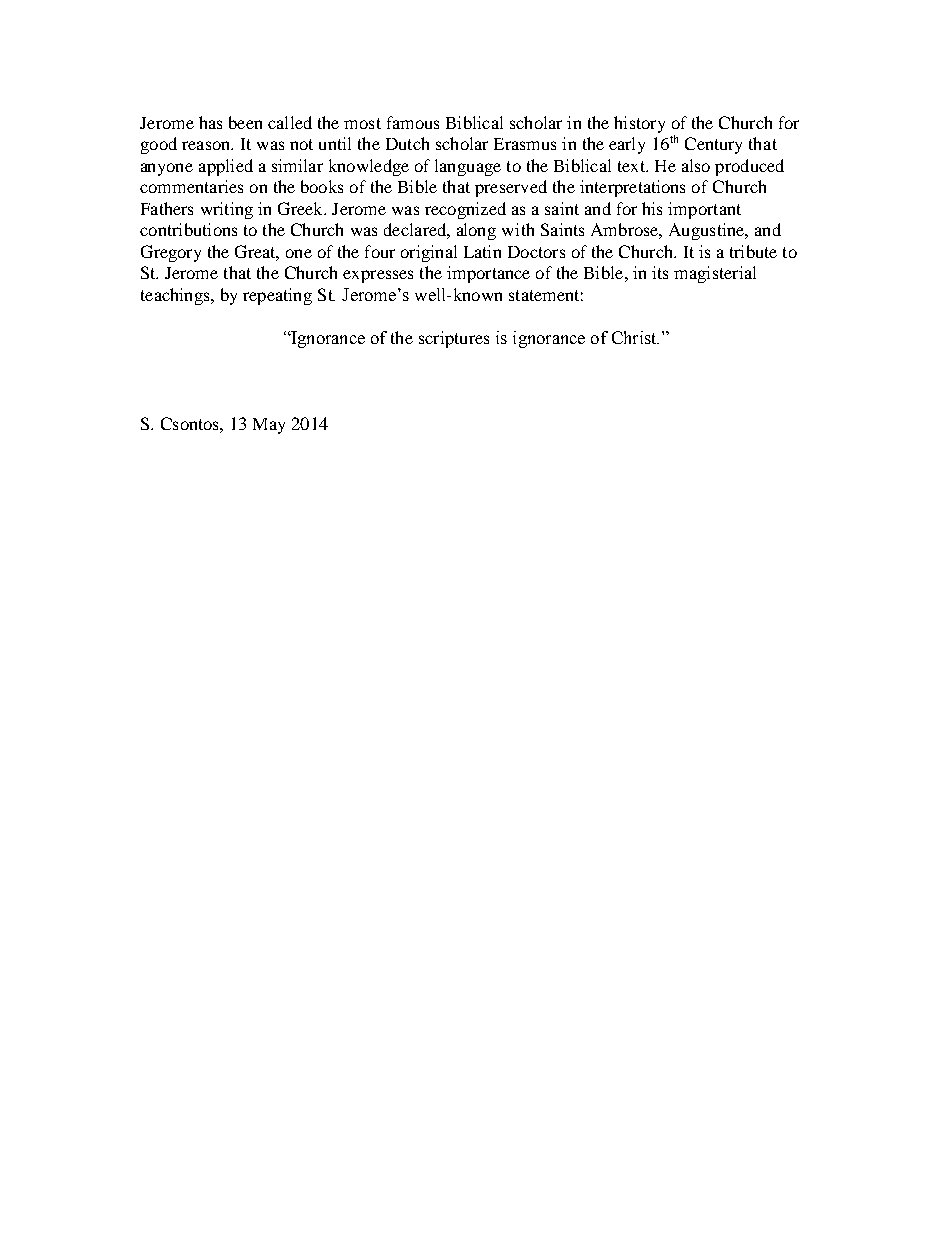 Image resolution: width=952 pixels, height=1233 pixels. Describe the element at coordinates (245, 122) in the document. I see `been` at that location.
